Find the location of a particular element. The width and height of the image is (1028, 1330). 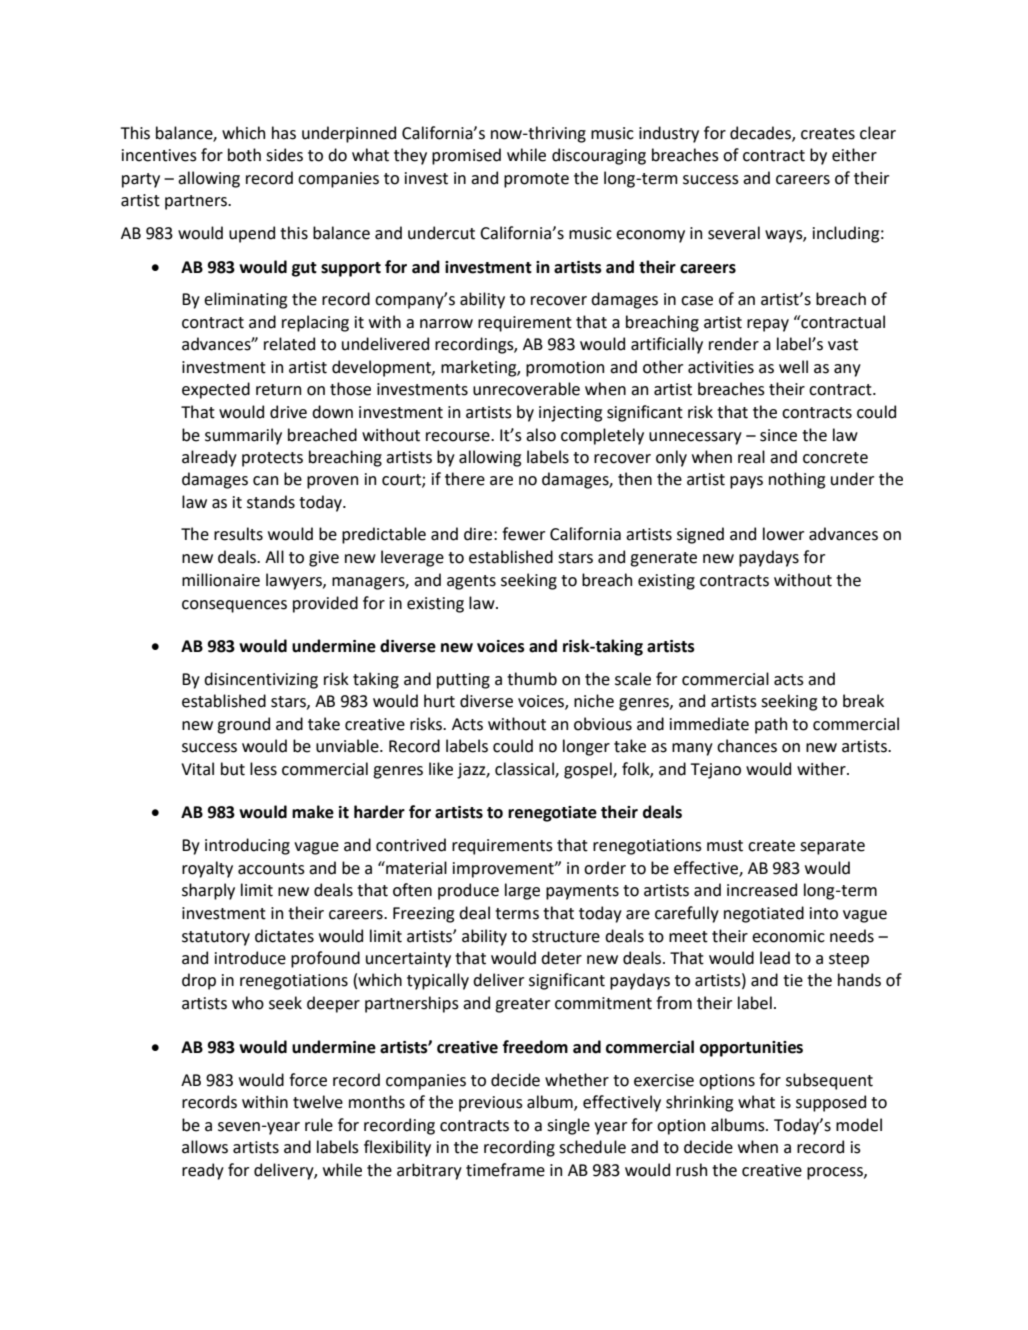

thumb is located at coordinates (532, 679).
